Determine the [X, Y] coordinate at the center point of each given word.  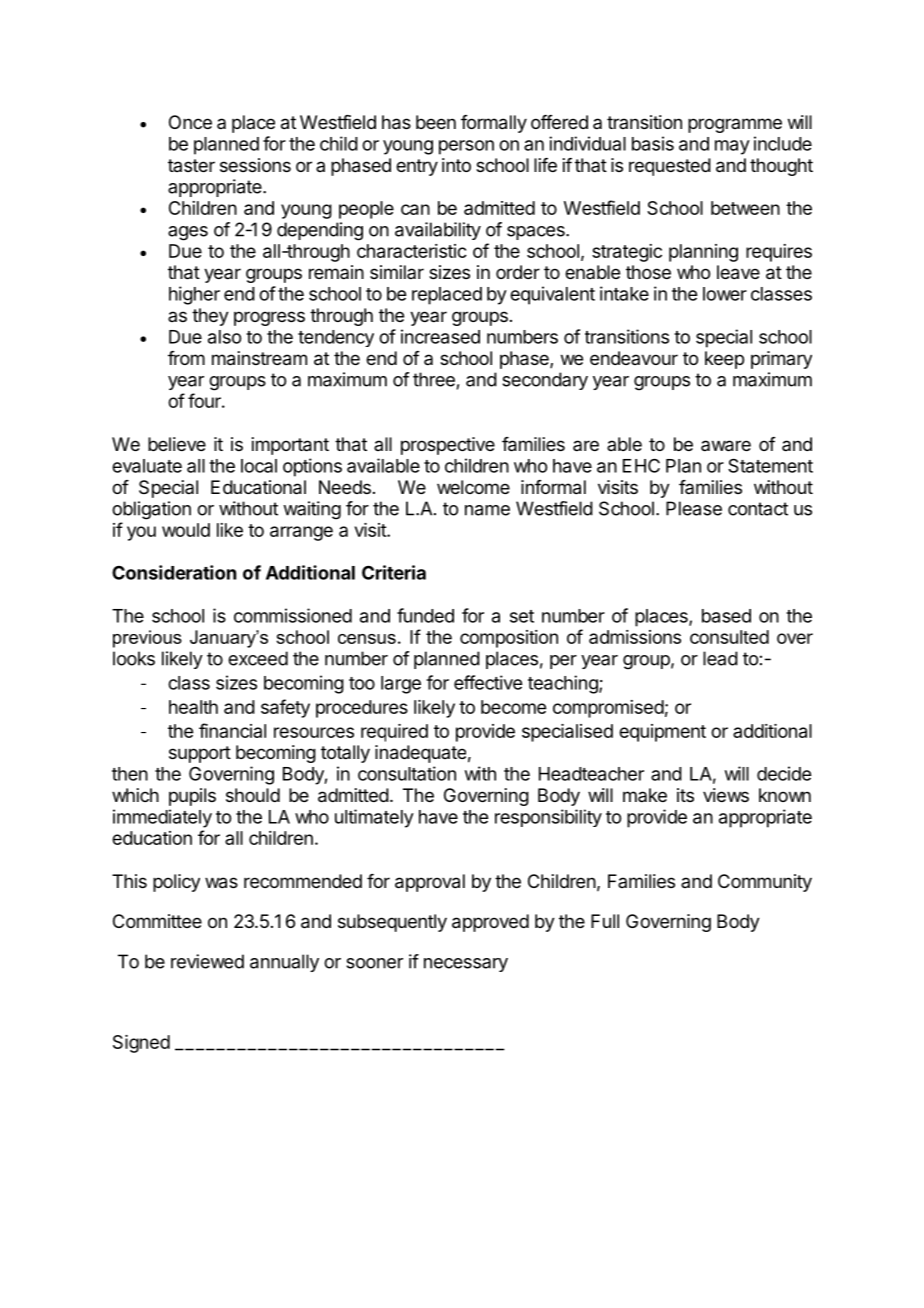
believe [177, 444]
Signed [141, 1044]
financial [232, 730]
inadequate [420, 754]
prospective [448, 446]
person [466, 147]
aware [726, 446]
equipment [662, 733]
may [732, 147]
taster [191, 165]
